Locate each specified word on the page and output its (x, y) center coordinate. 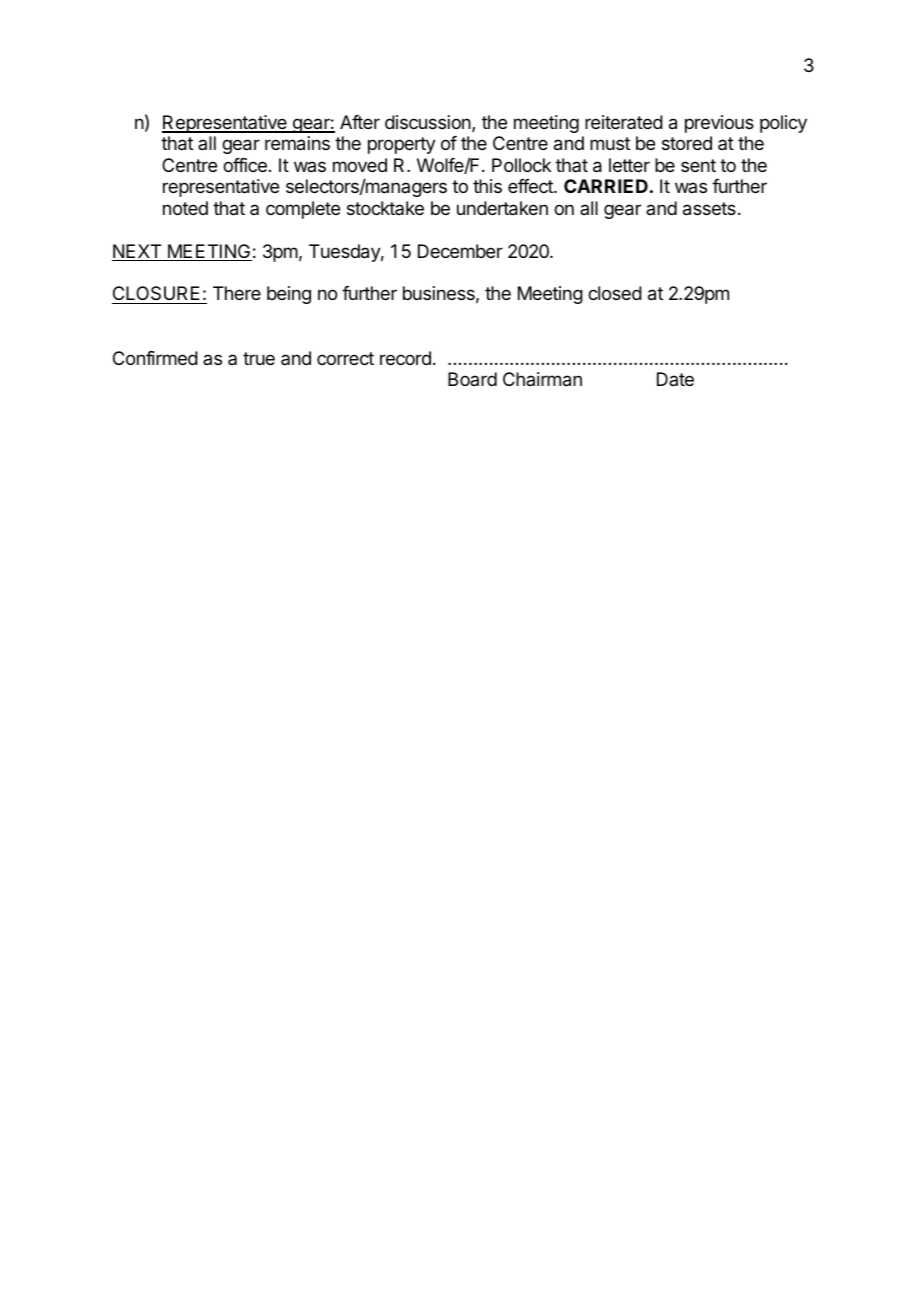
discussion (429, 123)
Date (675, 379)
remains (297, 143)
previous (719, 124)
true (259, 358)
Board (472, 379)
